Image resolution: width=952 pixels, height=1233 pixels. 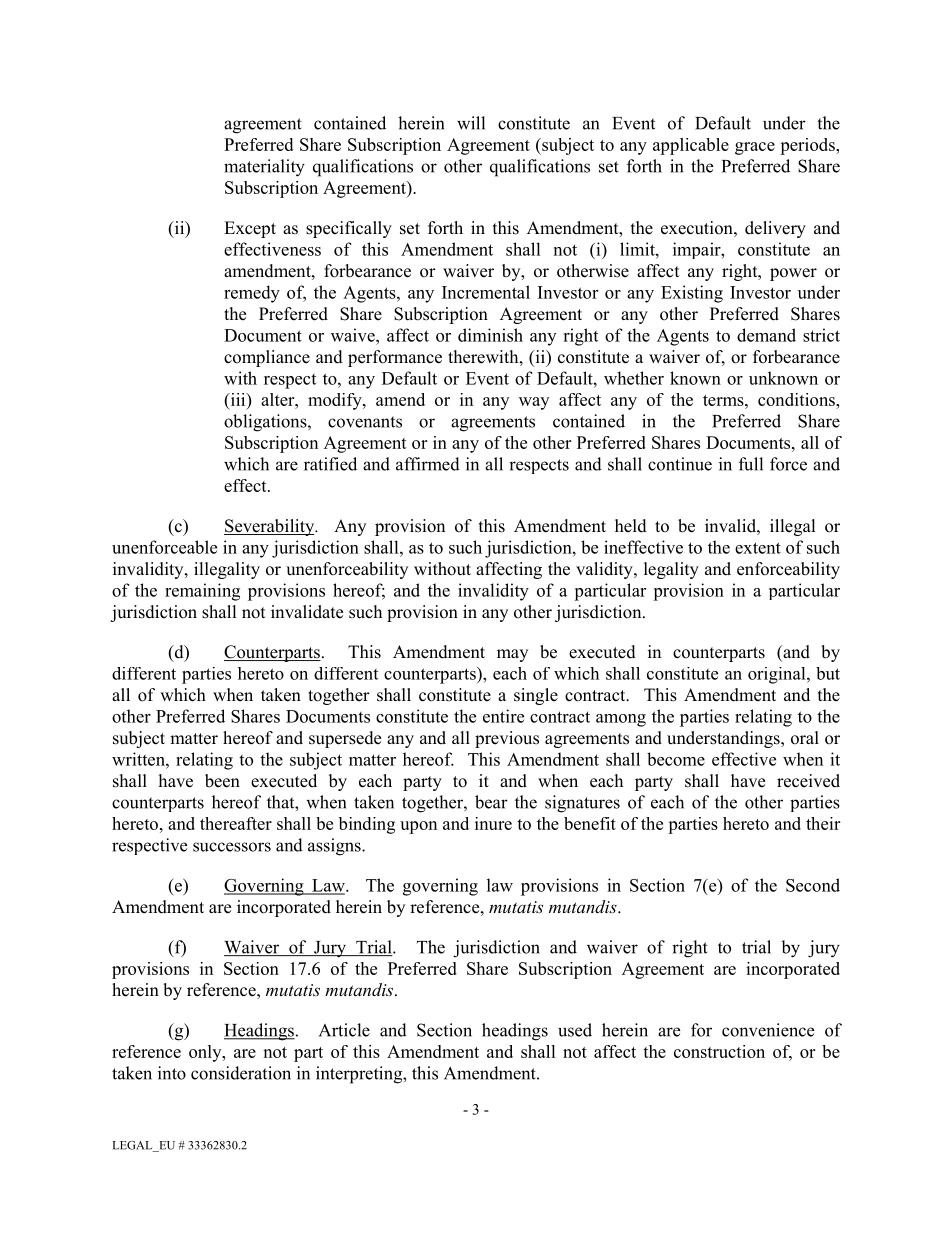 I want to click on extent, so click(x=758, y=548).
